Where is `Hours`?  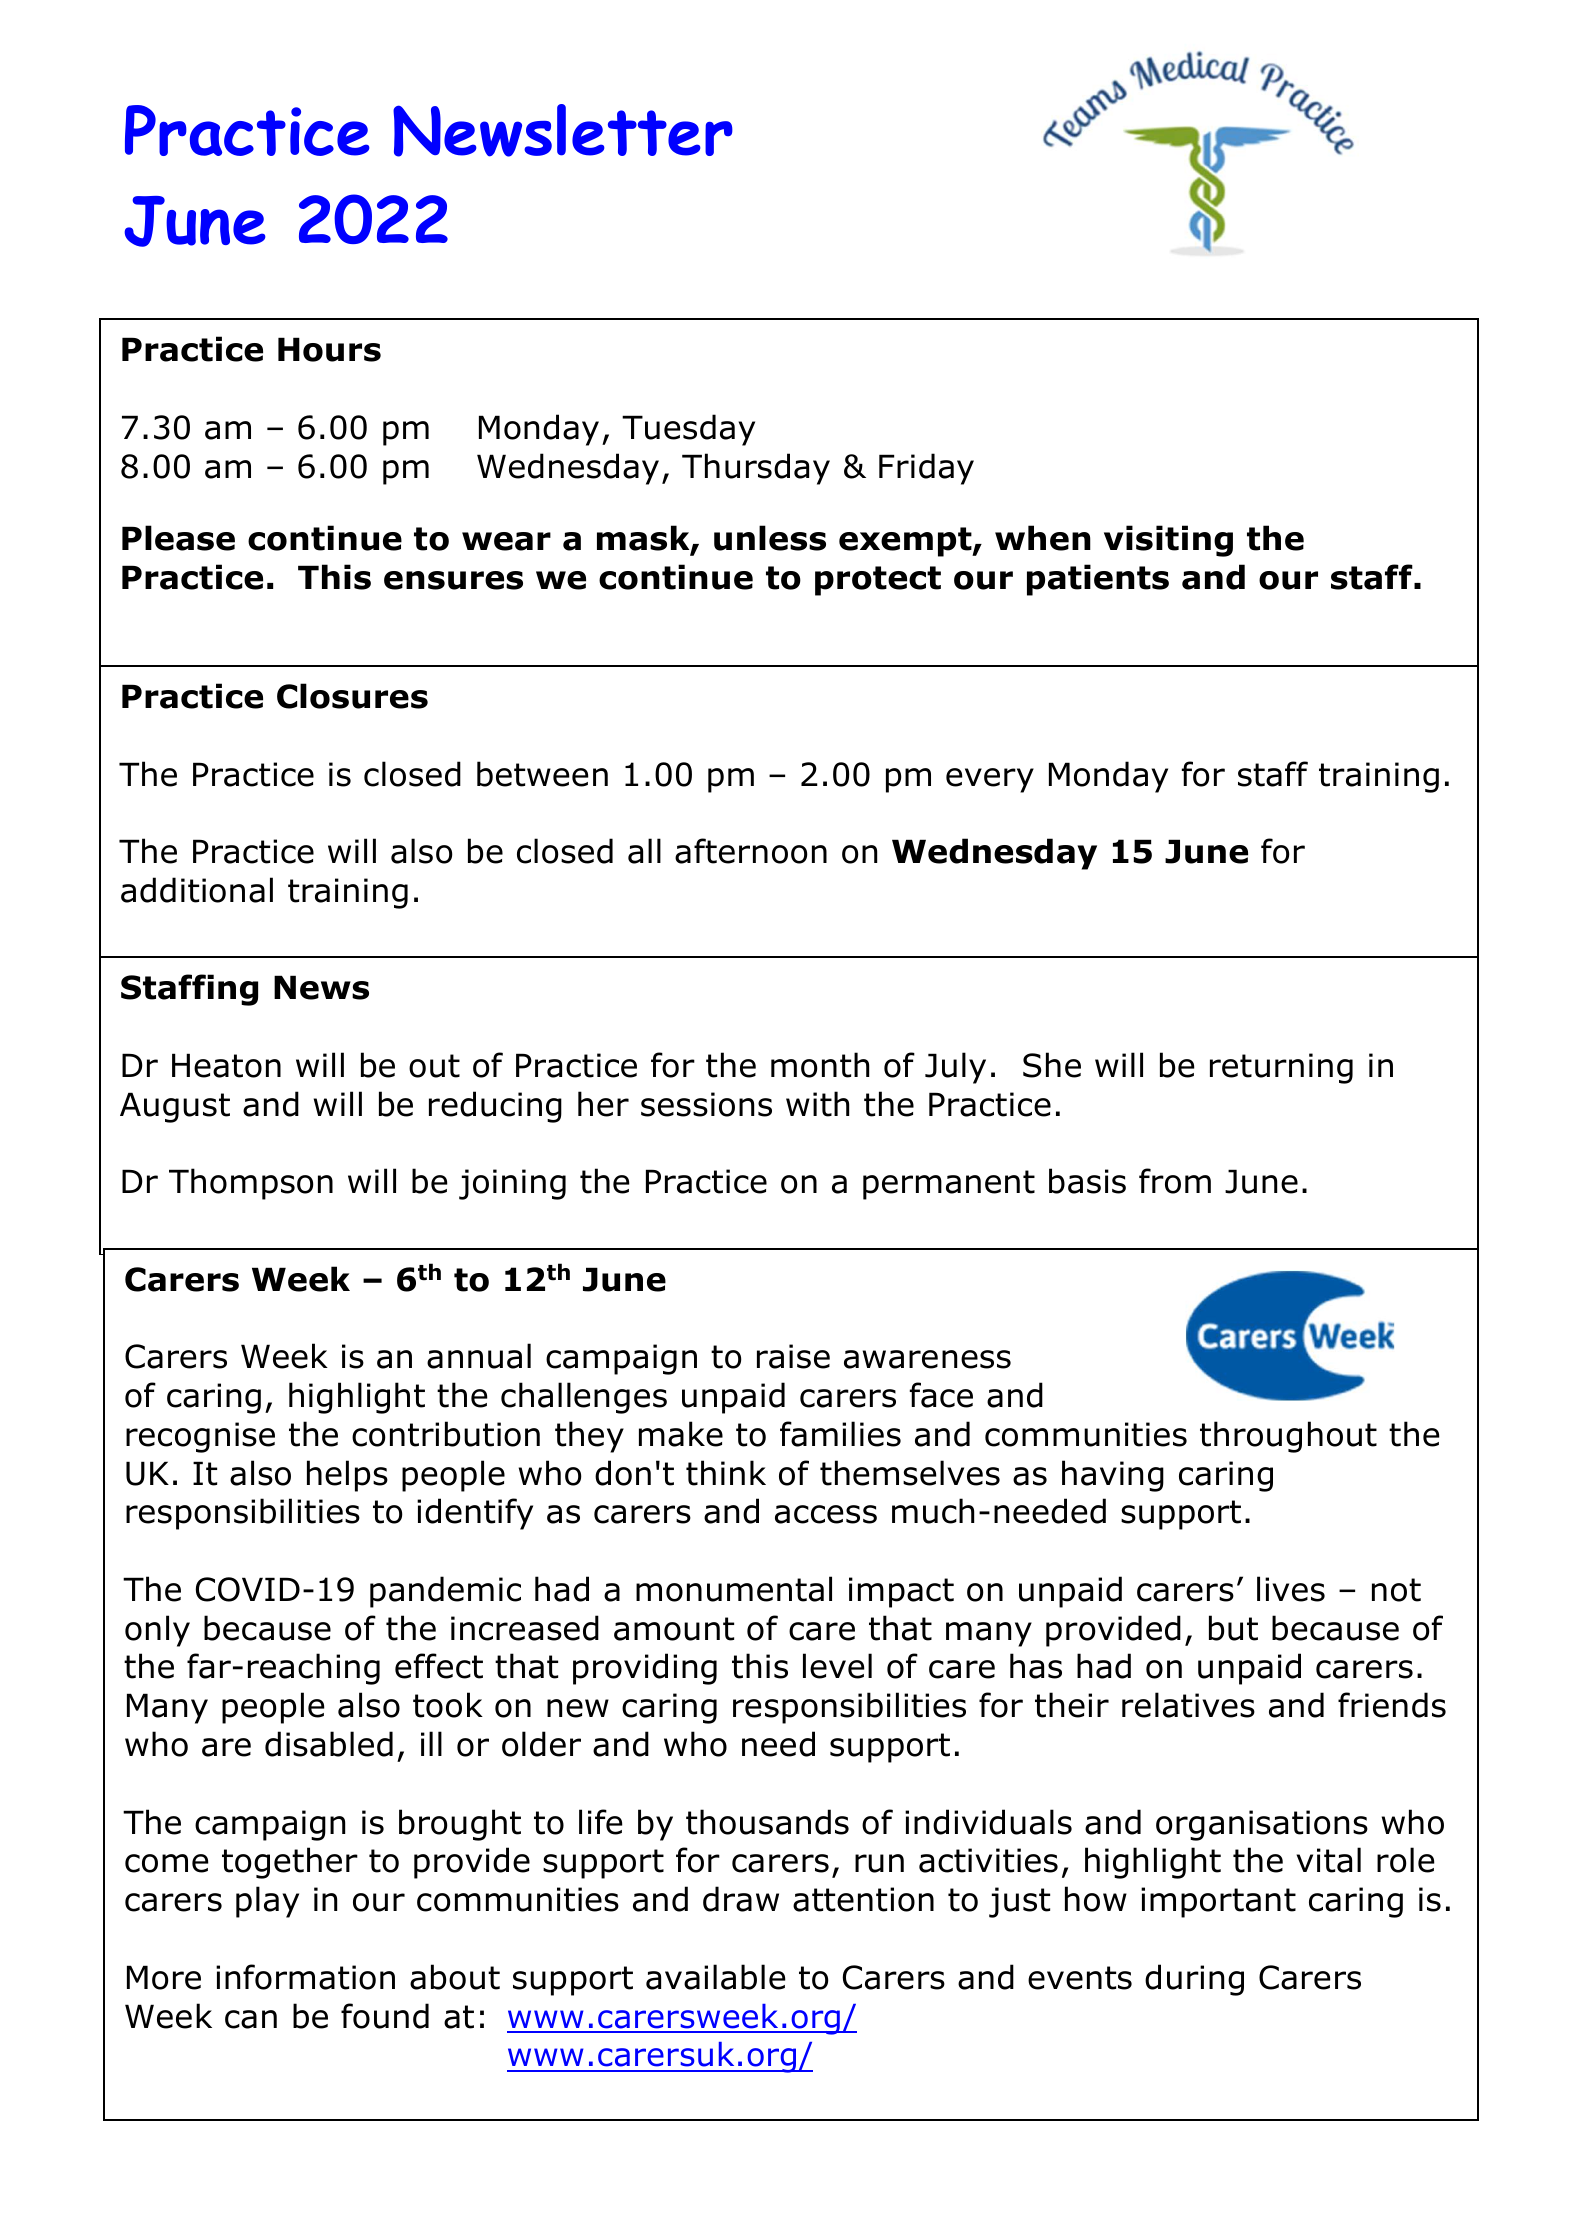 Hours is located at coordinates (329, 349).
